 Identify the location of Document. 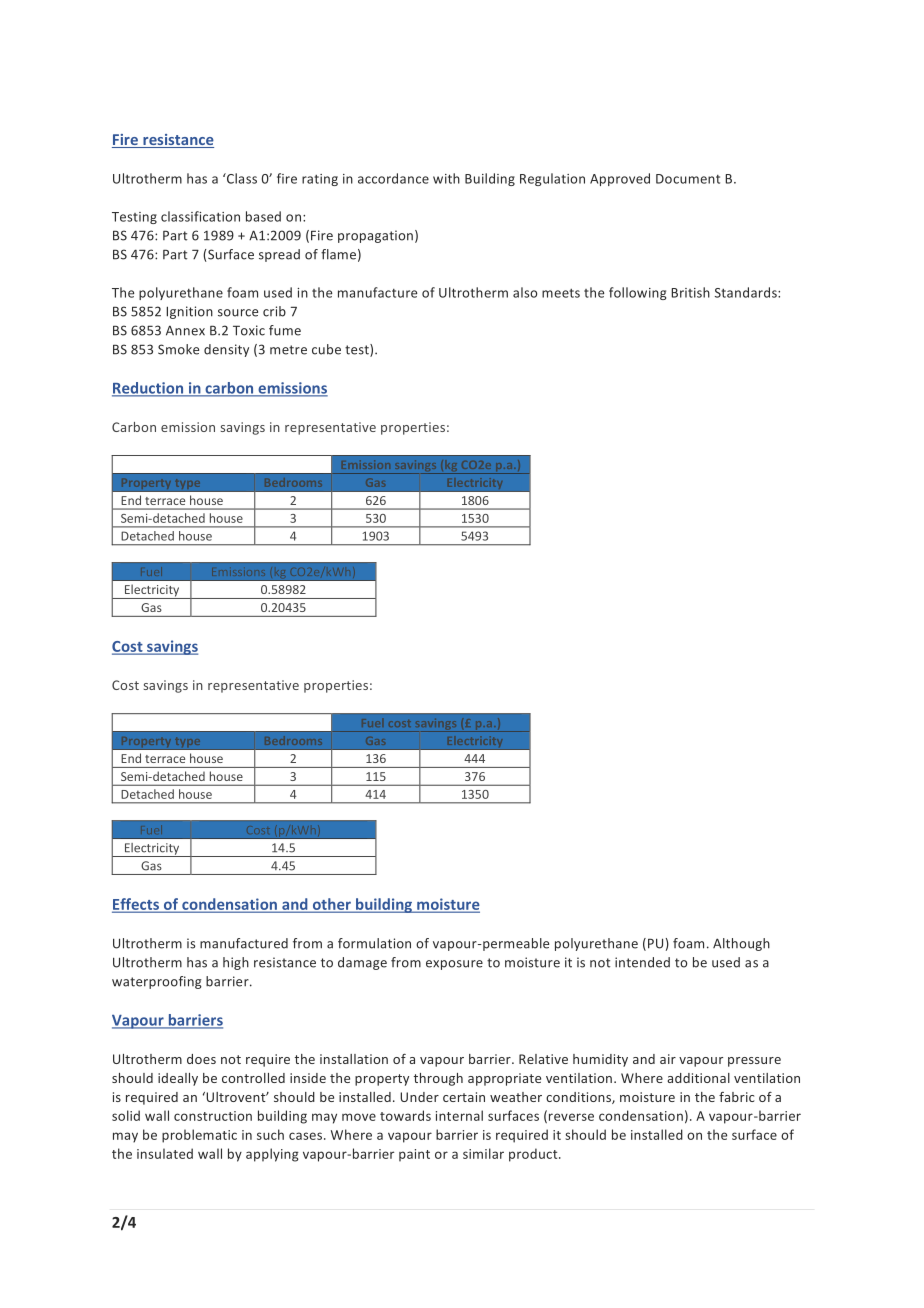
(688, 179).
